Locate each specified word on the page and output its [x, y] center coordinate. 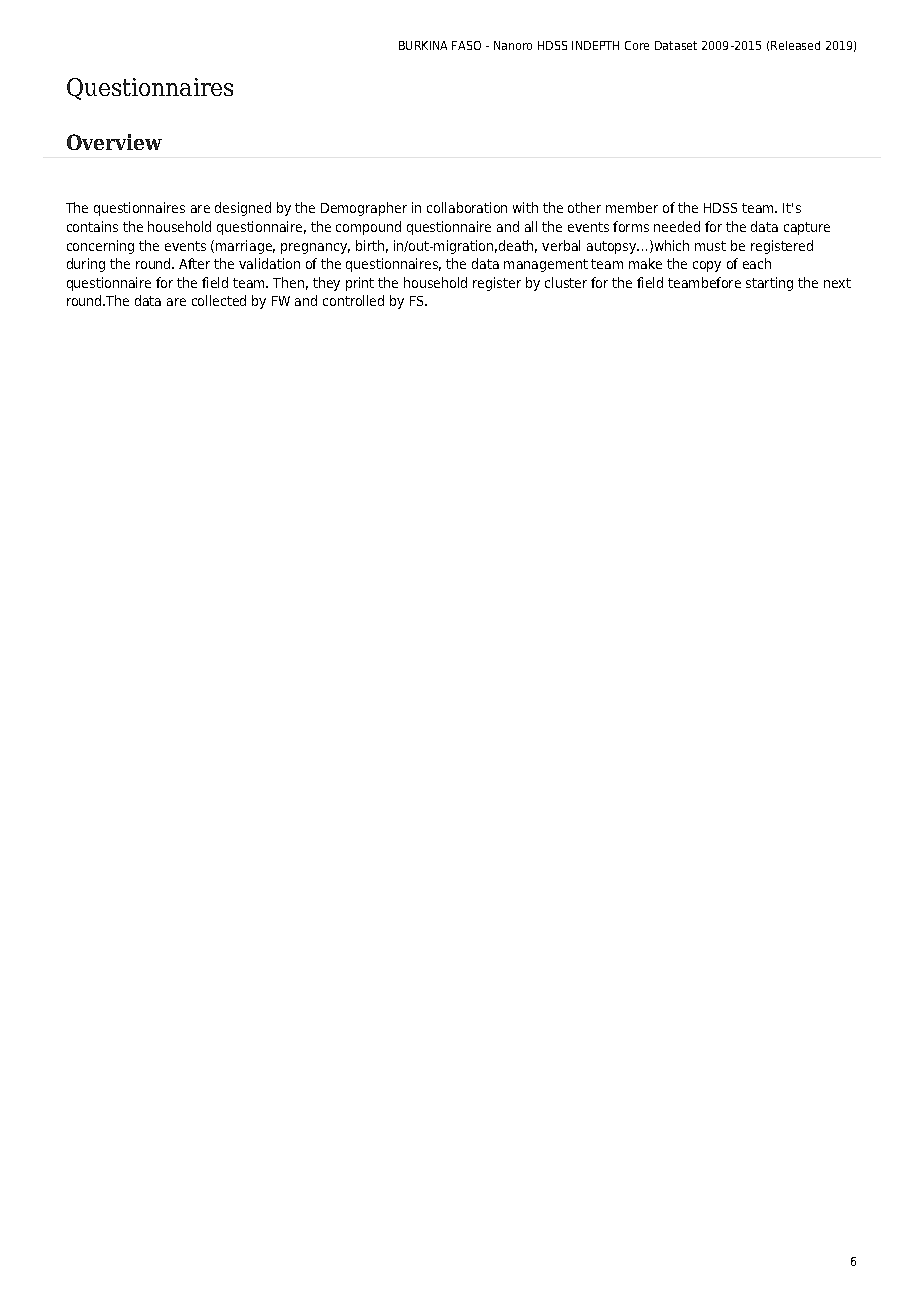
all [531, 226]
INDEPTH [595, 45]
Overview [114, 142]
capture [807, 228]
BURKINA [423, 45]
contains [92, 226]
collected [219, 300]
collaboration [467, 207]
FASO [466, 45]
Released [795, 45]
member [632, 207]
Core [637, 45]
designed [243, 209]
